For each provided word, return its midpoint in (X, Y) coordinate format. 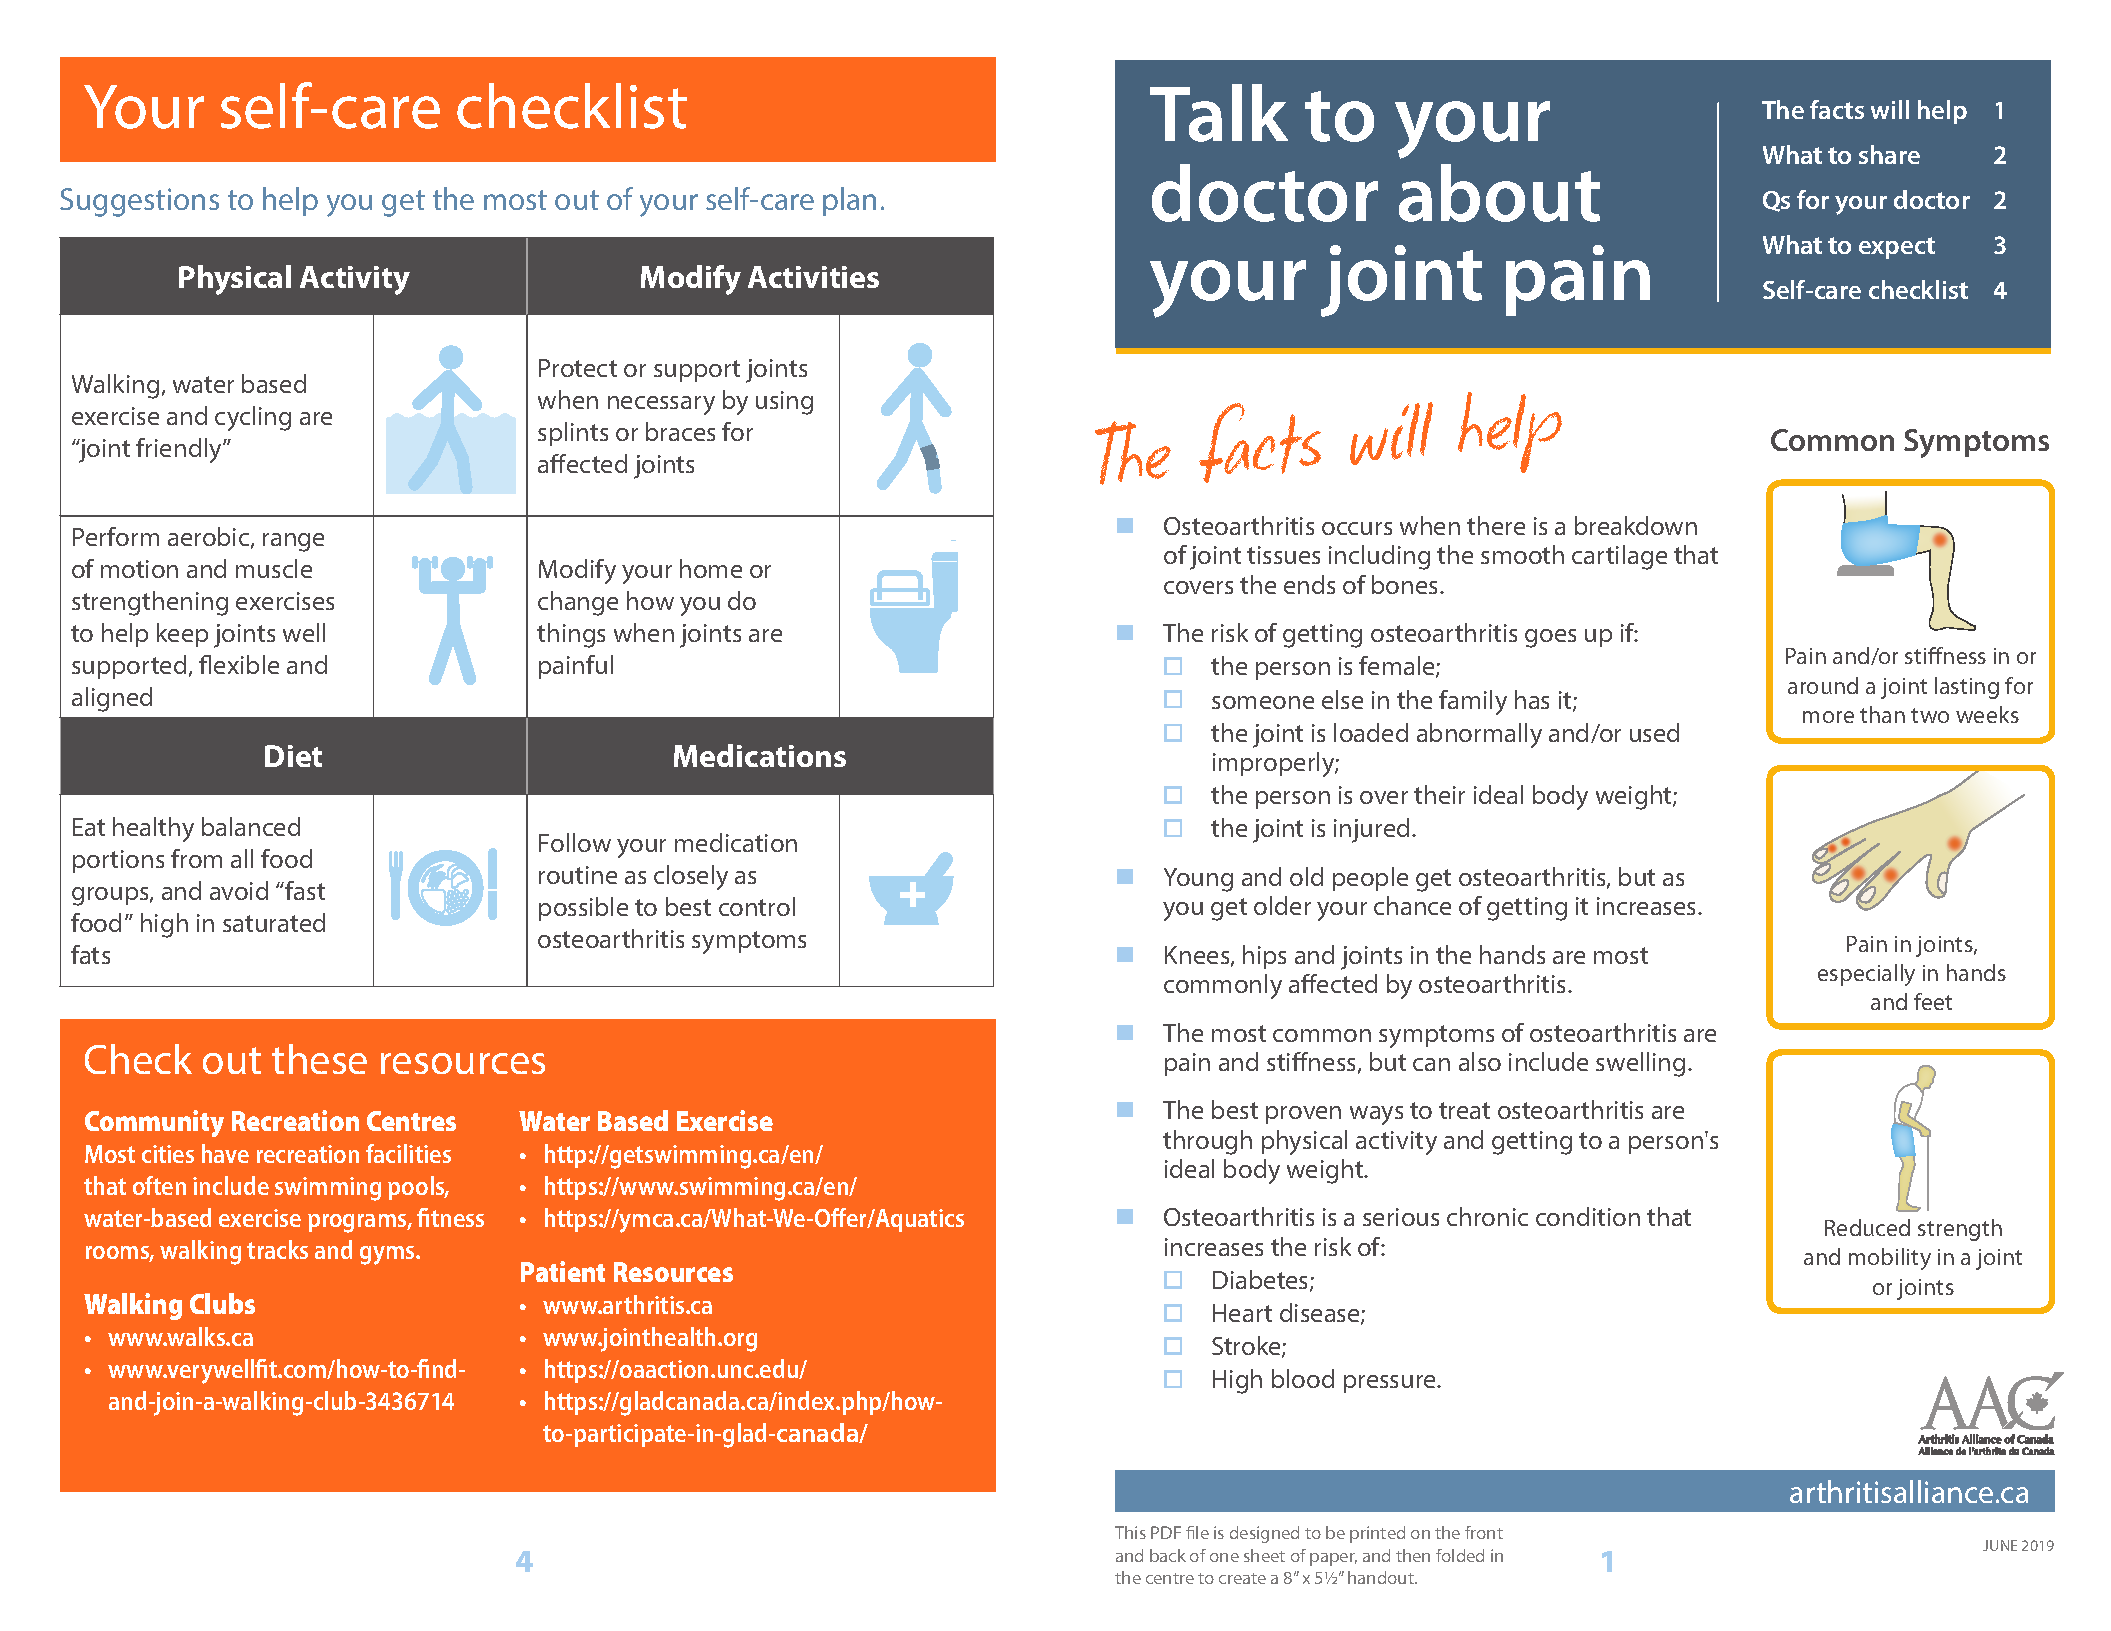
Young (1198, 880)
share (1889, 154)
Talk (1219, 113)
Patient (563, 1271)
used (1654, 732)
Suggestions (139, 202)
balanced (251, 826)
